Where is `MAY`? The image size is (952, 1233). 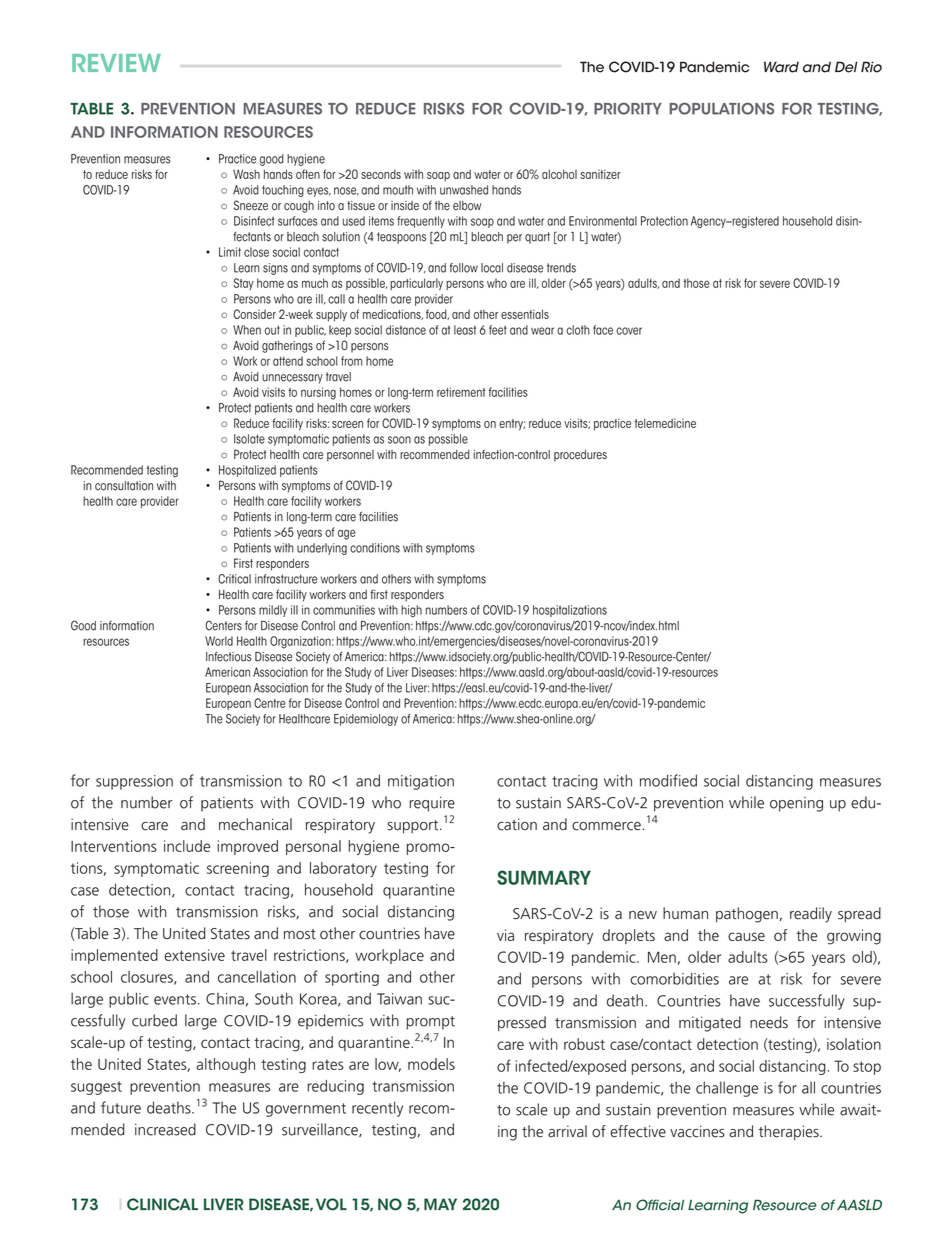
MAY is located at coordinates (440, 1204).
